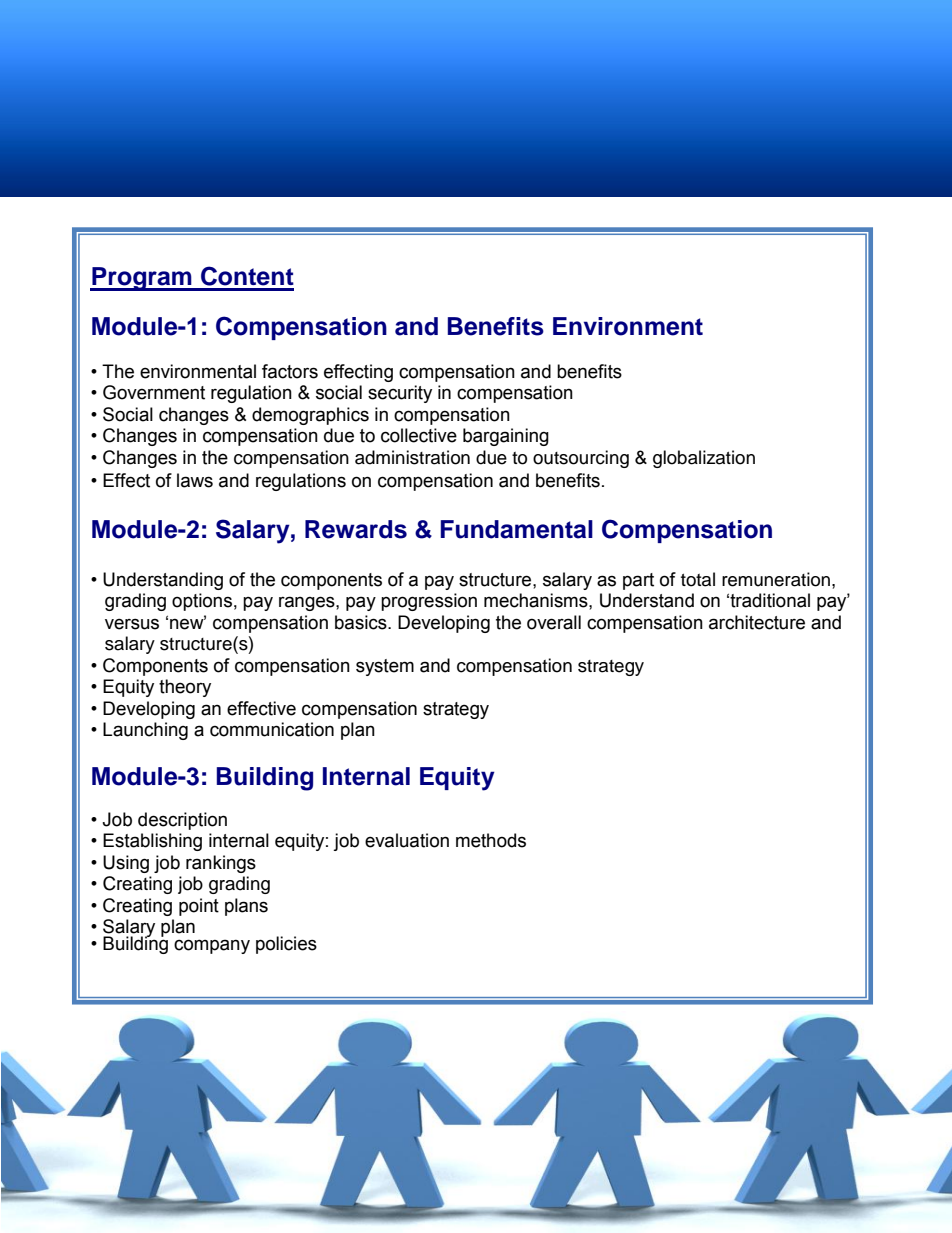  What do you see at coordinates (757, 622) in the screenshot?
I see `architecture` at bounding box center [757, 622].
